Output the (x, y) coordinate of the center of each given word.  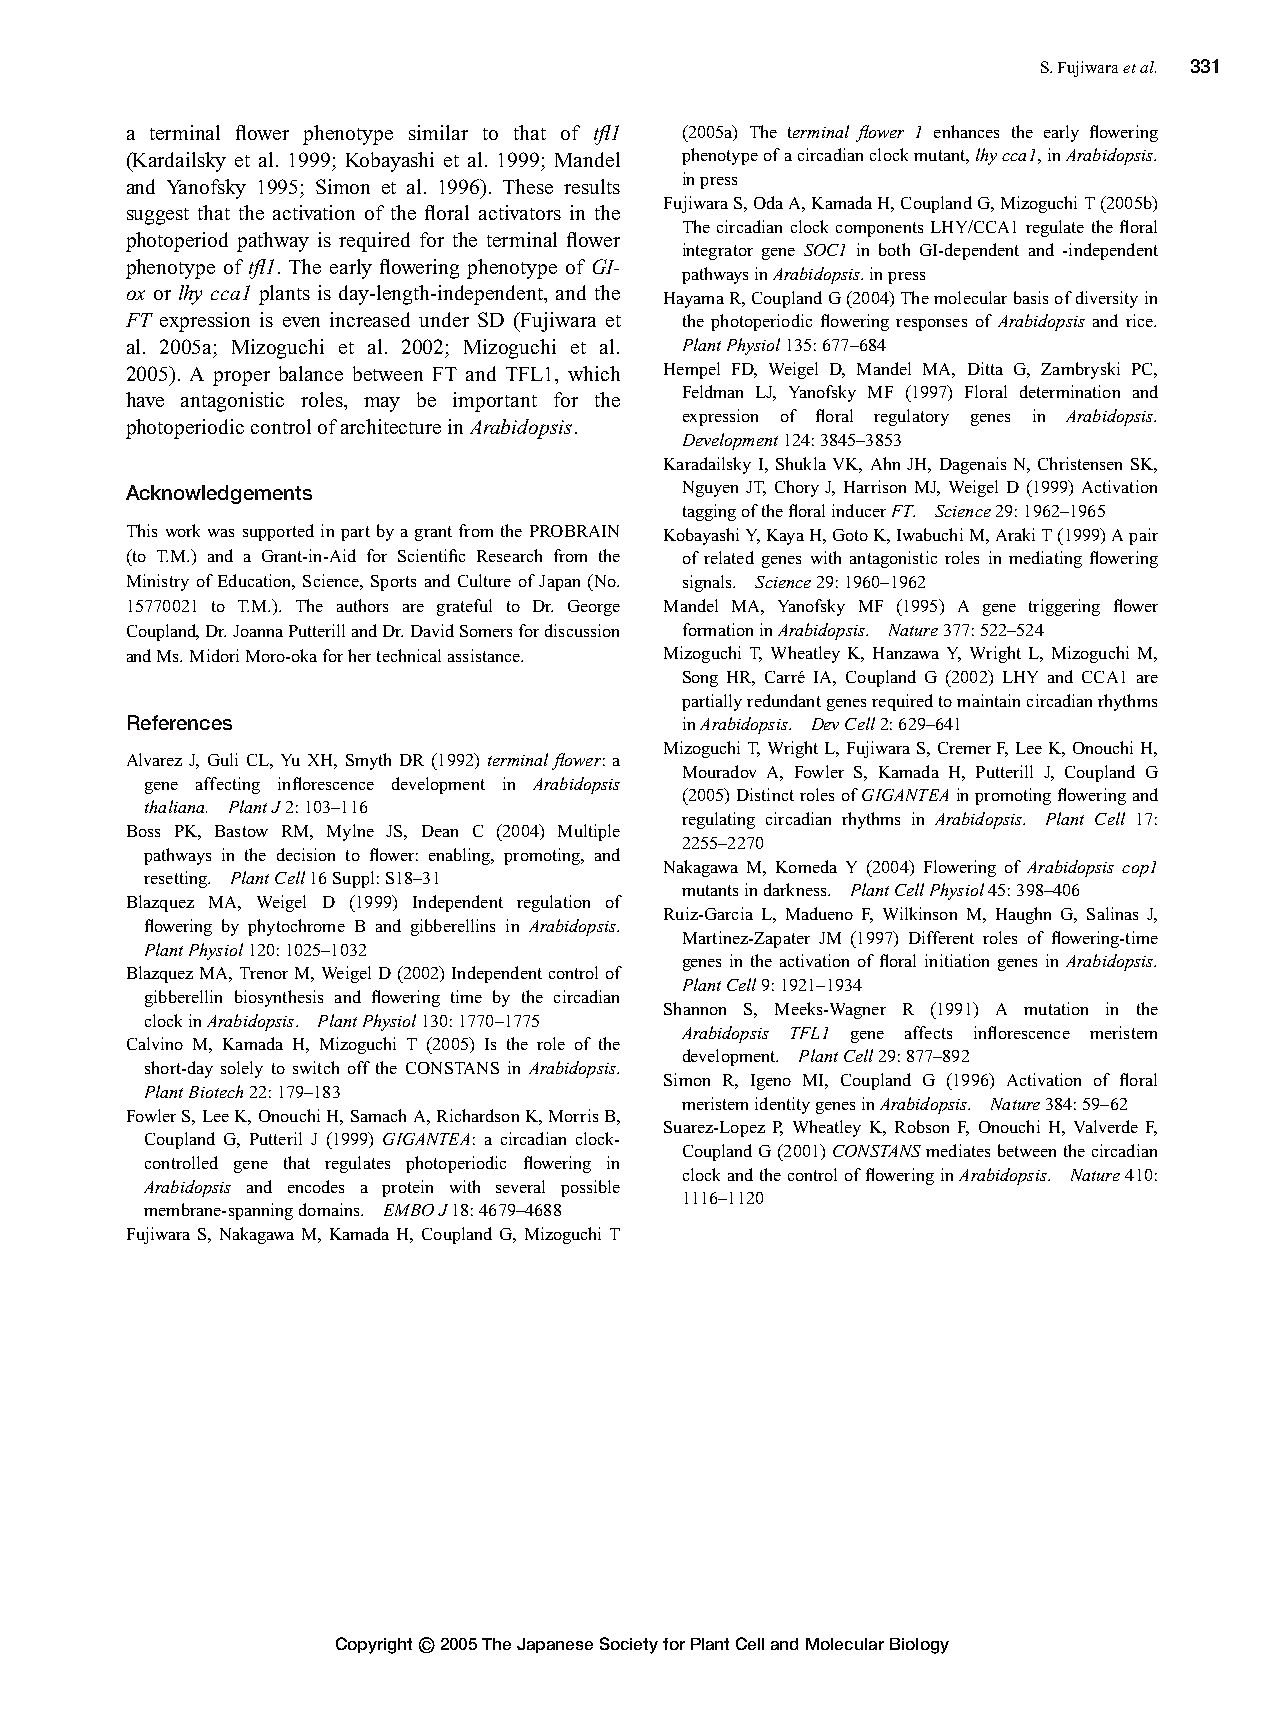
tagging (709, 512)
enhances (966, 131)
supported (278, 532)
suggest (158, 216)
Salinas (1112, 913)
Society (629, 1645)
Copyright (374, 1645)
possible (590, 1188)
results (592, 186)
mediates (958, 1150)
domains (330, 1209)
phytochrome (296, 927)
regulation (553, 903)
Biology (919, 1646)
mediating (1045, 559)
